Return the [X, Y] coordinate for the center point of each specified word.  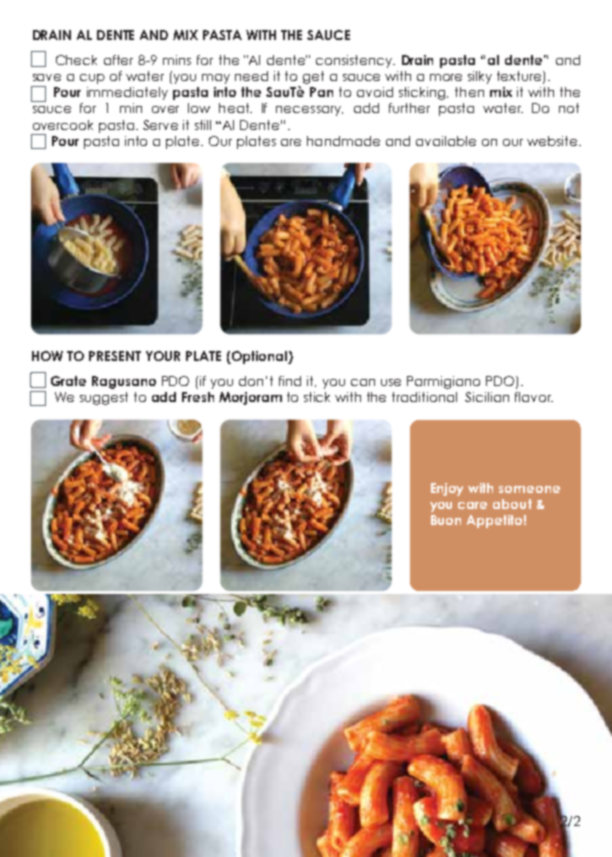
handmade [343, 141]
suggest [104, 398]
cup [92, 79]
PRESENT [115, 356]
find [290, 381]
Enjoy [447, 489]
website [553, 141]
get [313, 77]
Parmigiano [443, 382]
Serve [160, 125]
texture [520, 77]
